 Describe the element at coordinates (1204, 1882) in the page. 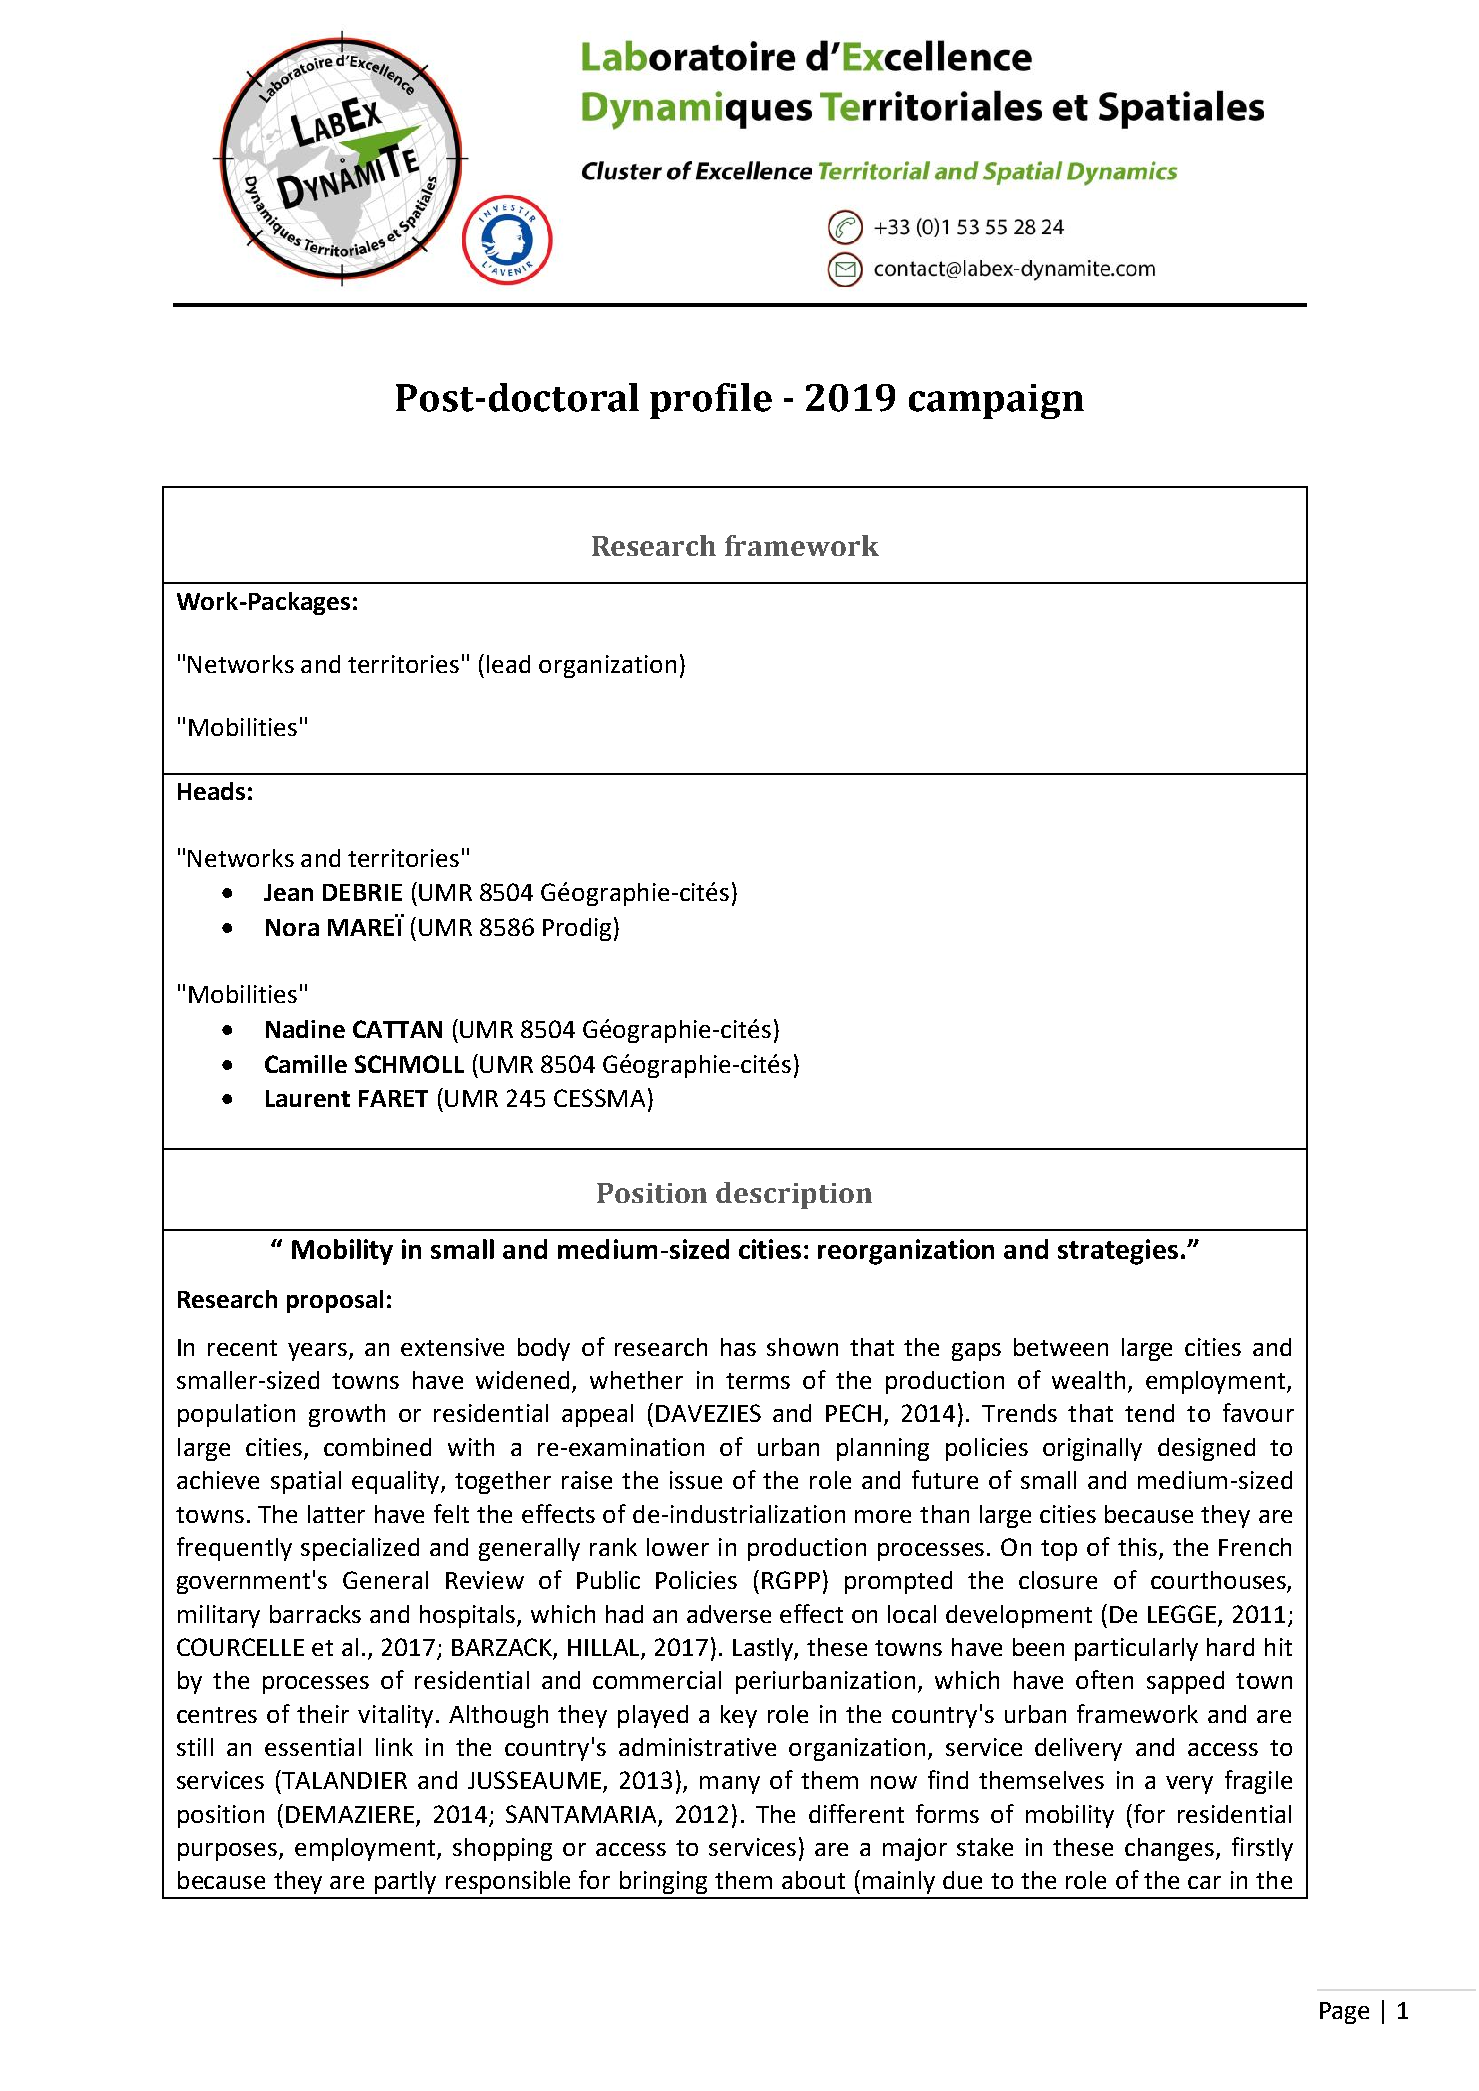

I see `car` at that location.
